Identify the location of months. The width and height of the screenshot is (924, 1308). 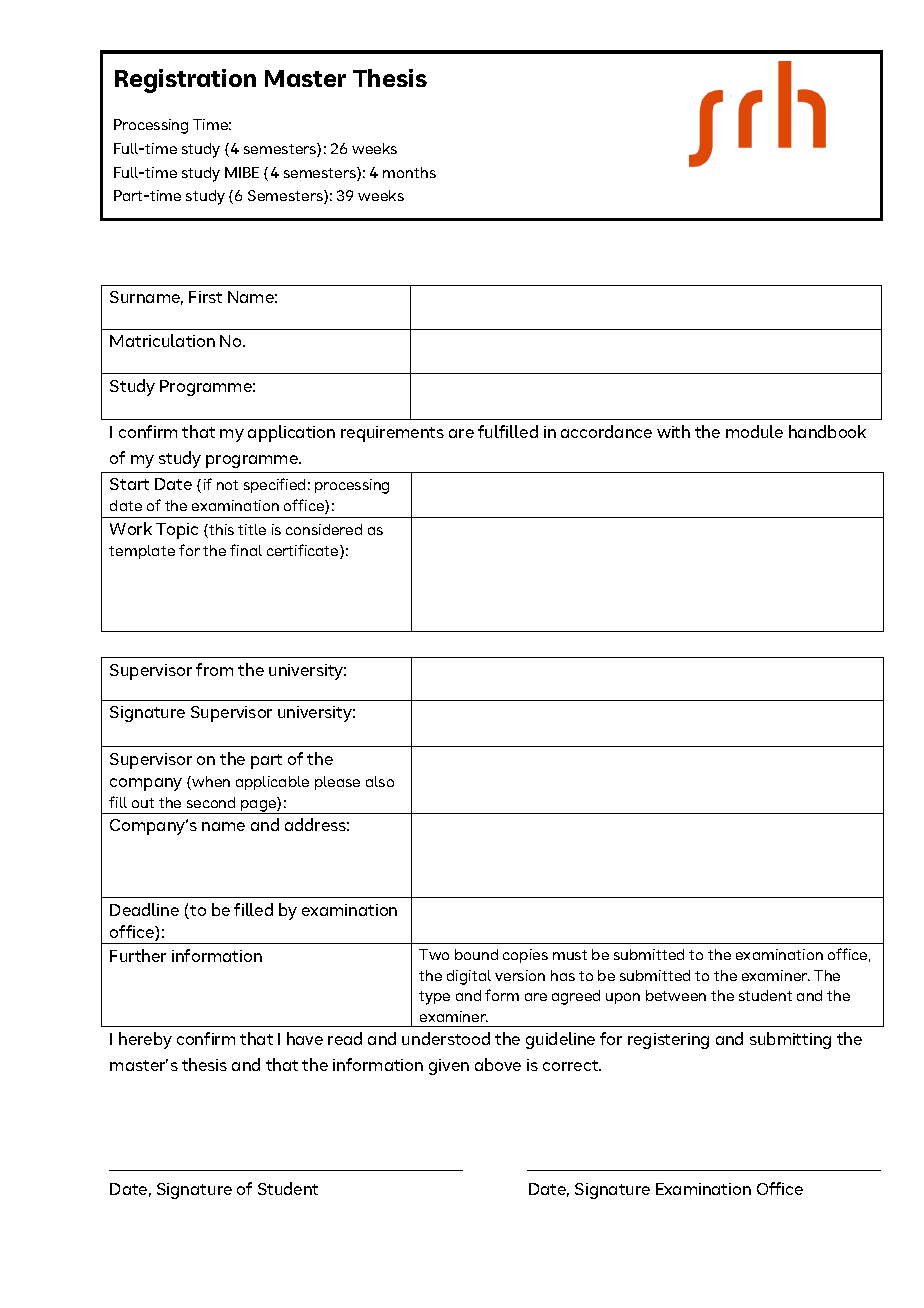
(409, 172).
